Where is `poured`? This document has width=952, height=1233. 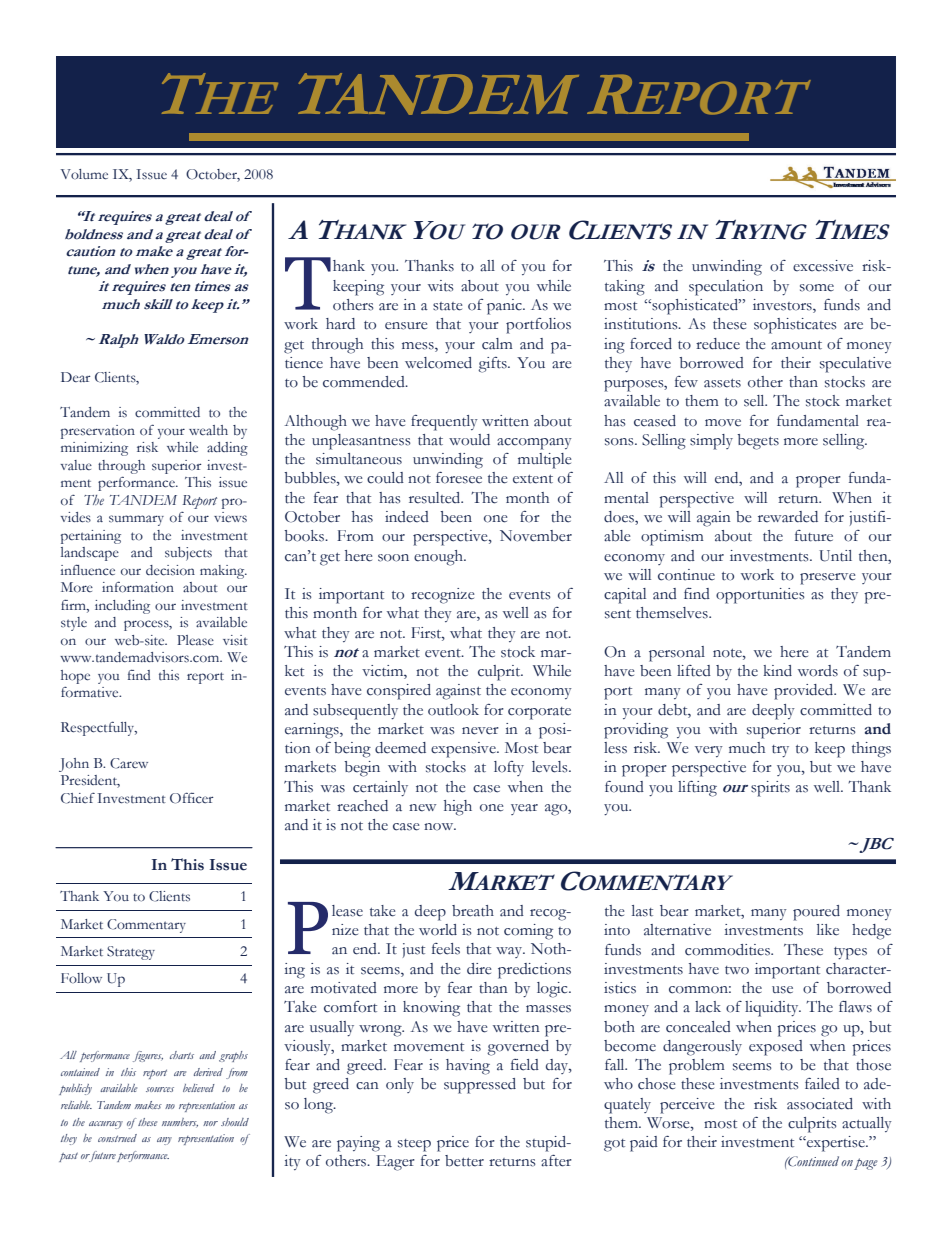 poured is located at coordinates (816, 913).
